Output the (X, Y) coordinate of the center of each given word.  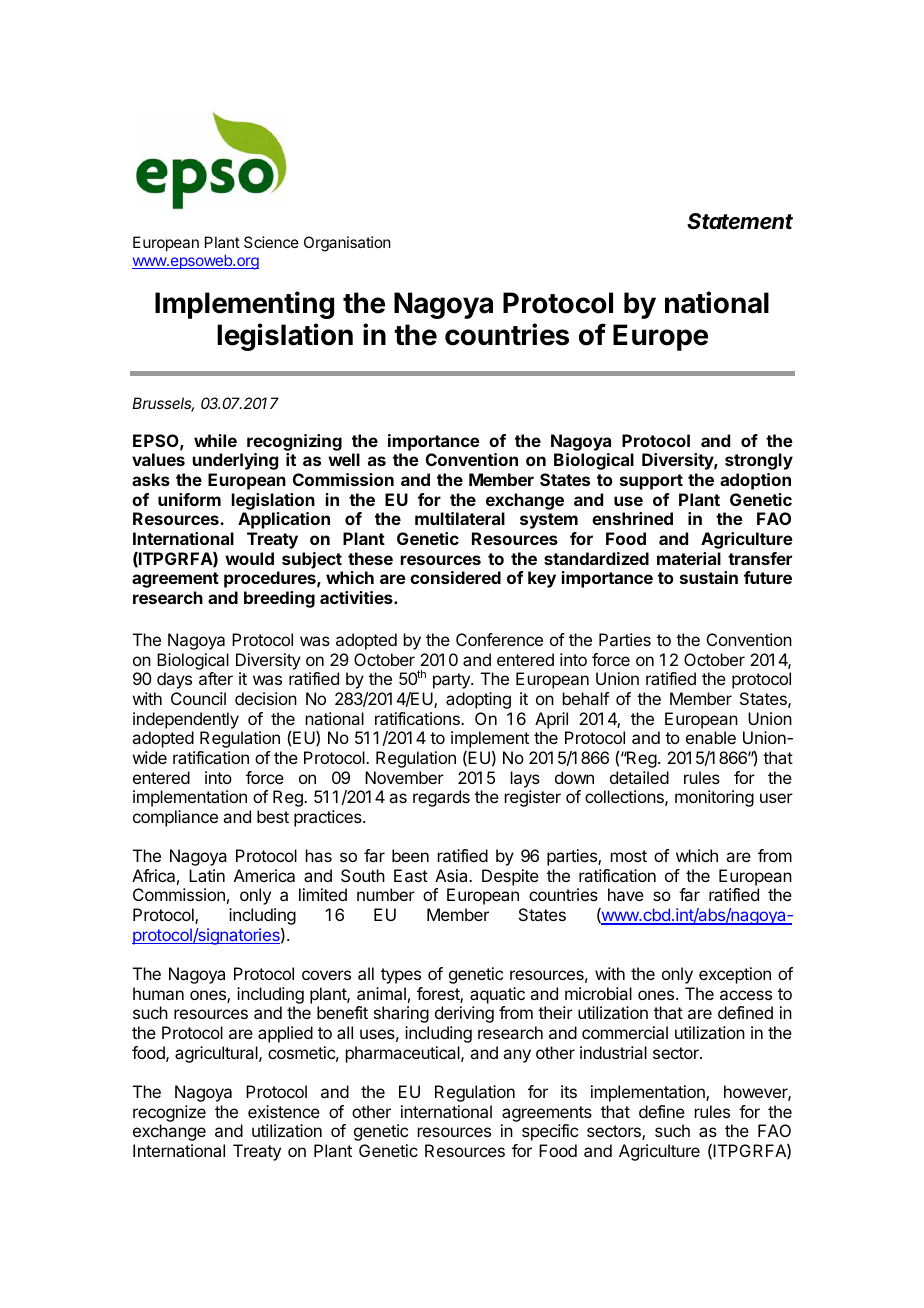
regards (441, 798)
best (273, 816)
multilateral (460, 518)
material (689, 558)
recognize (169, 1113)
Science (271, 242)
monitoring (714, 798)
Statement (740, 221)
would (249, 558)
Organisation (347, 244)
